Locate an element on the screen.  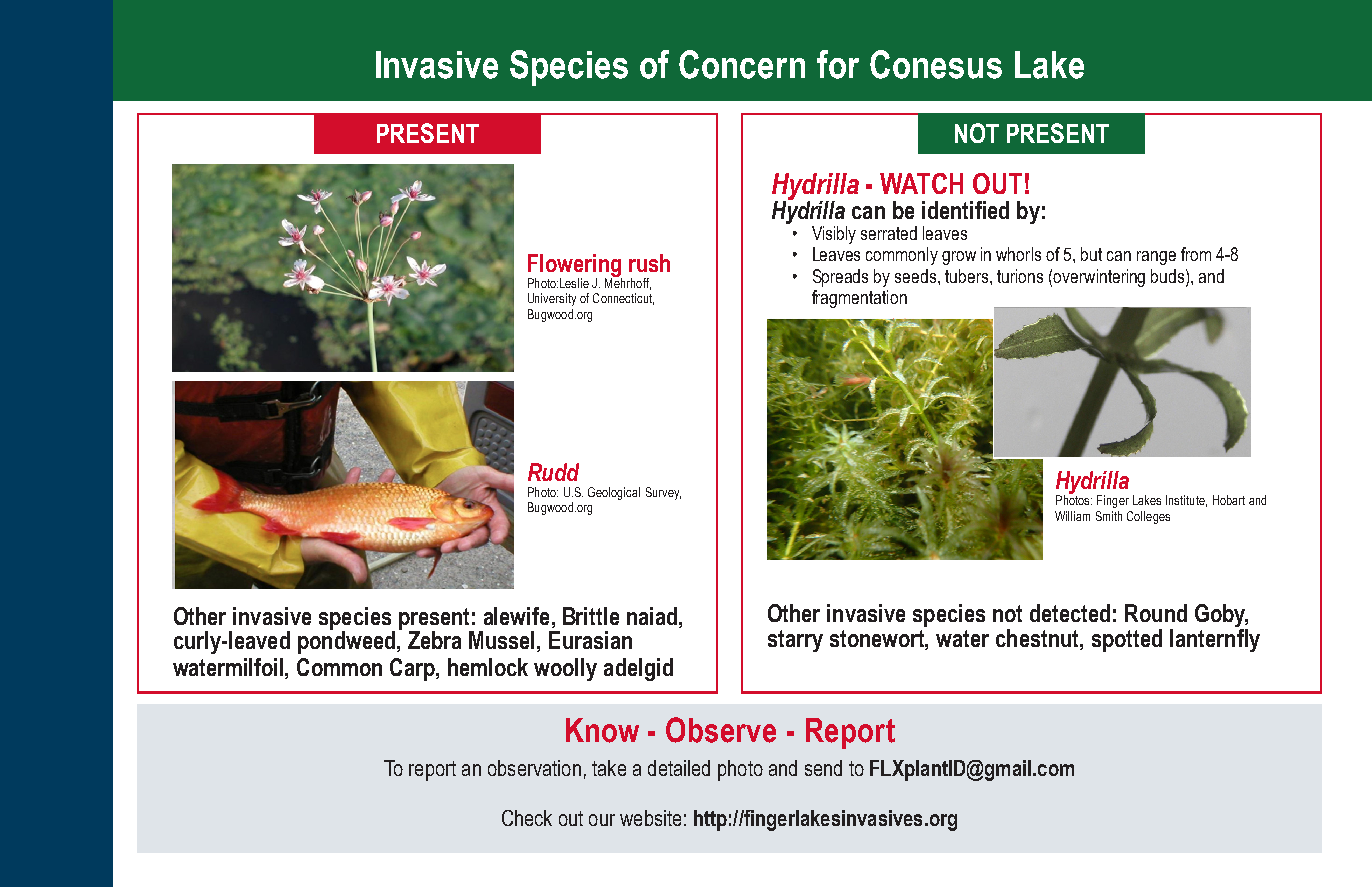
send is located at coordinates (823, 768).
